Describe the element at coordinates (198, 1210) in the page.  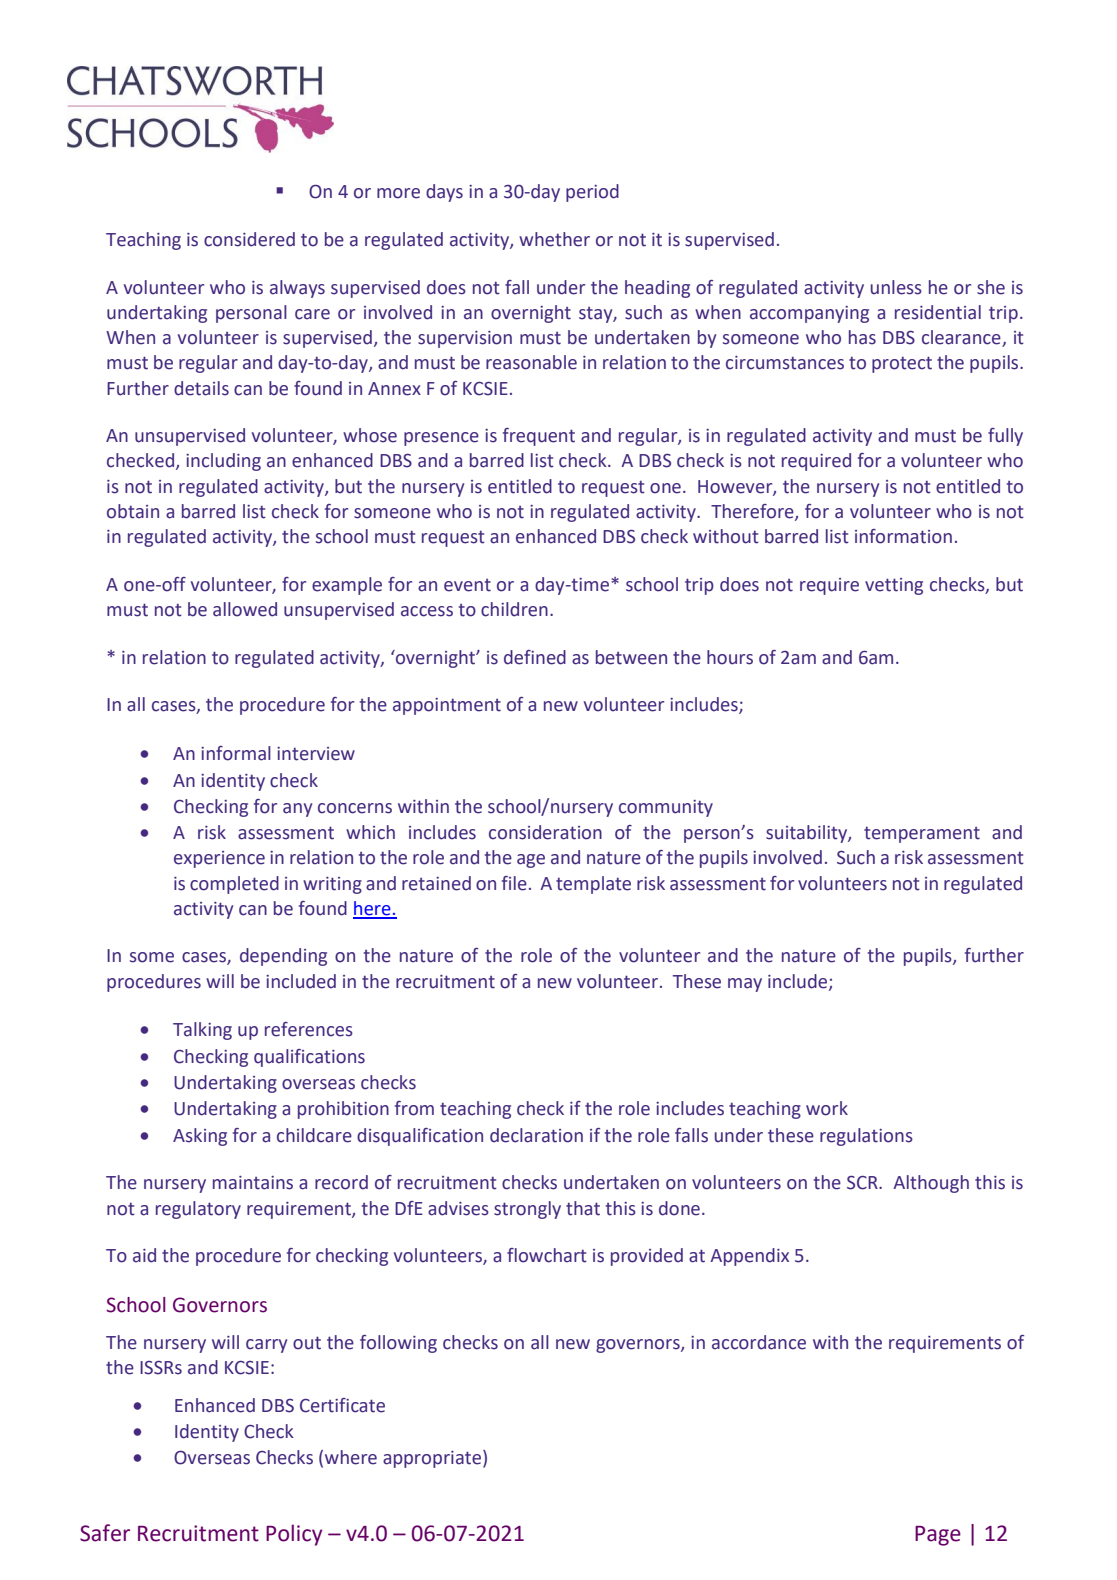
I see `regulatory` at that location.
